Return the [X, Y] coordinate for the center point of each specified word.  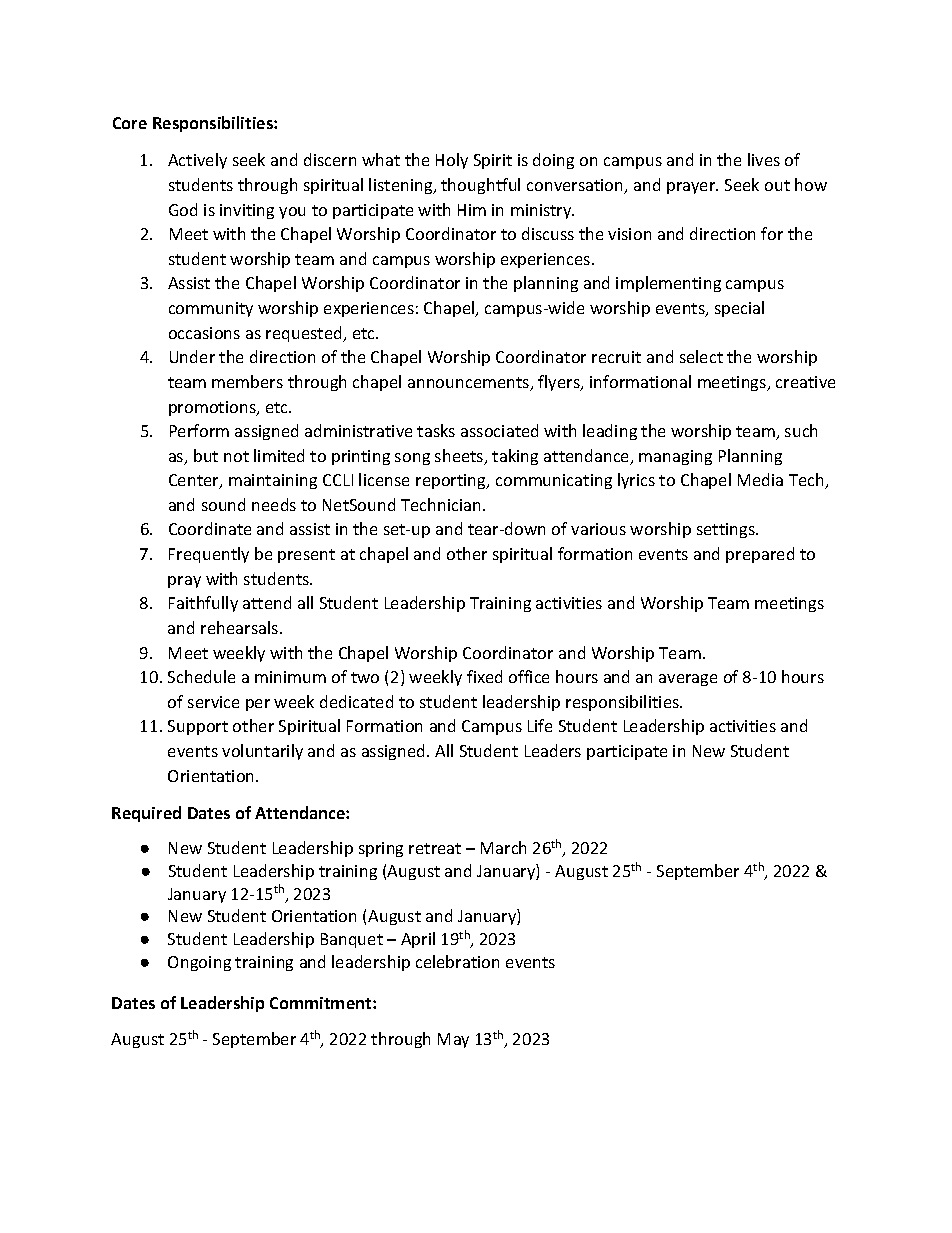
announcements [470, 384]
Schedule [201, 676]
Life [540, 725]
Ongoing [199, 963]
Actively [197, 161]
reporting [452, 481]
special [739, 309]
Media [760, 479]
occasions [204, 333]
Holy [452, 161]
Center [195, 481]
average [688, 680]
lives [764, 159]
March [503, 847]
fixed [484, 676]
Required [146, 814]
